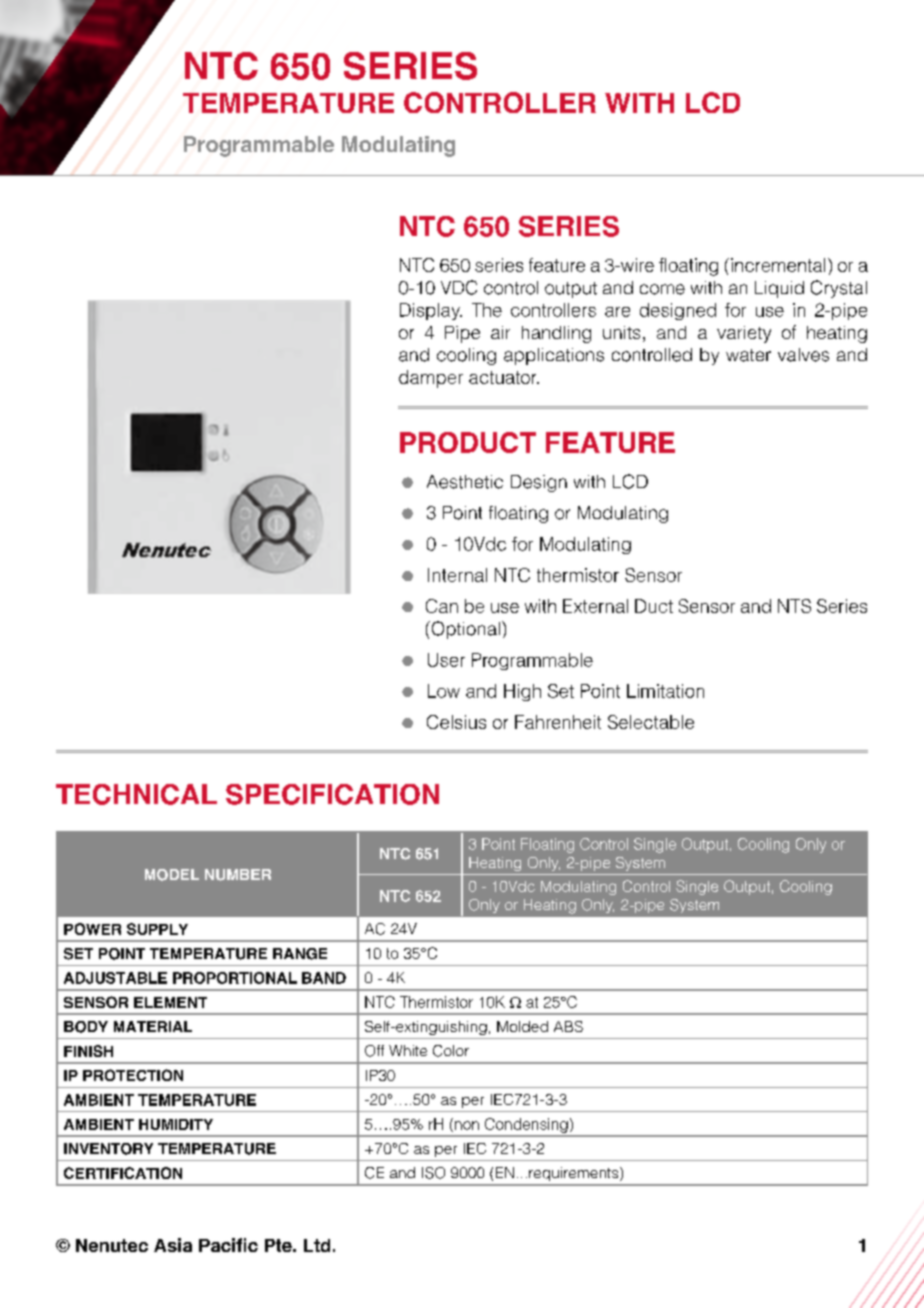 The width and height of the screenshot is (924, 1308). What do you see at coordinates (136, 794) in the screenshot?
I see `TECHNICAL` at bounding box center [136, 794].
